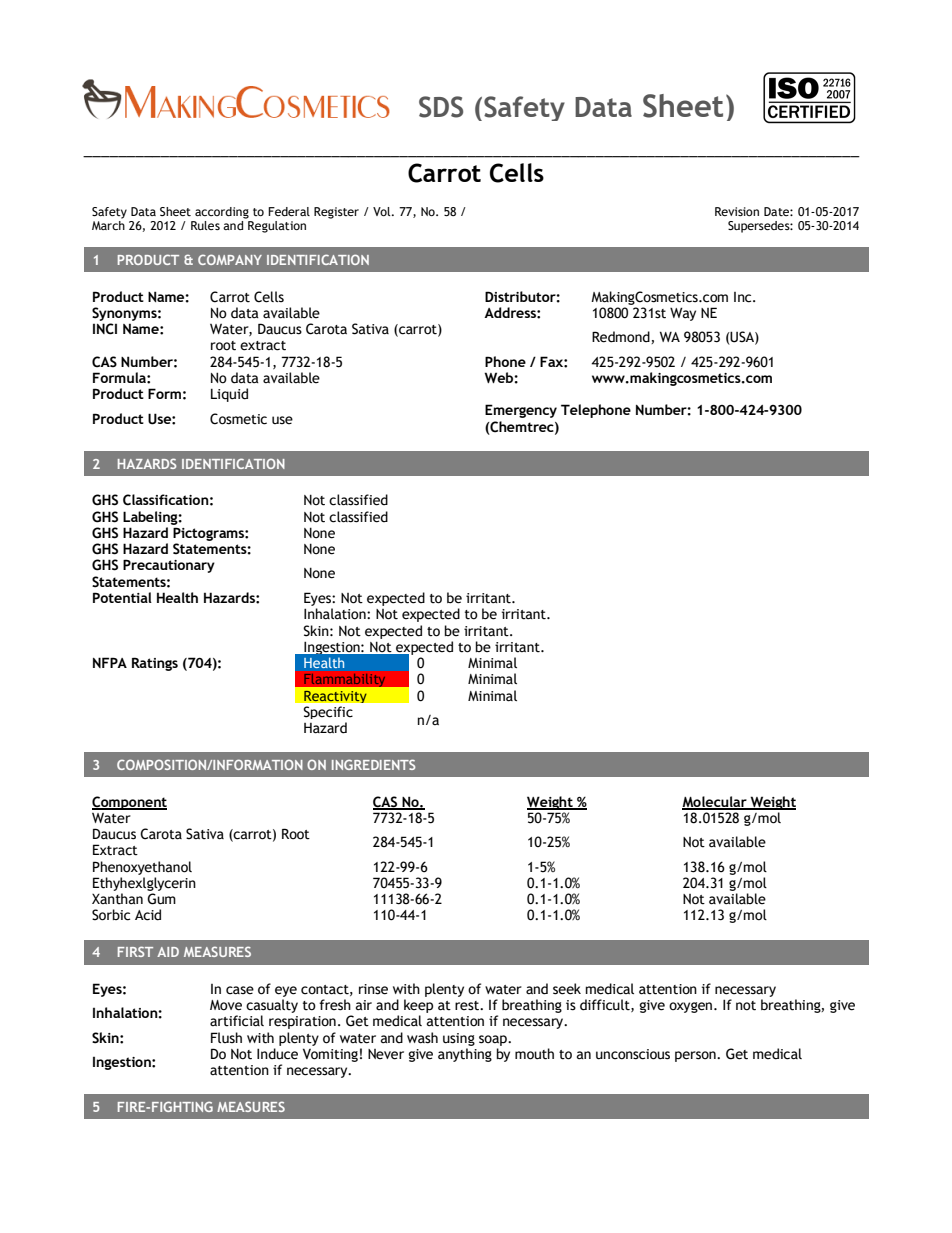 The height and width of the screenshot is (1233, 952). Describe the element at coordinates (222, 213) in the screenshot. I see `according` at that location.
